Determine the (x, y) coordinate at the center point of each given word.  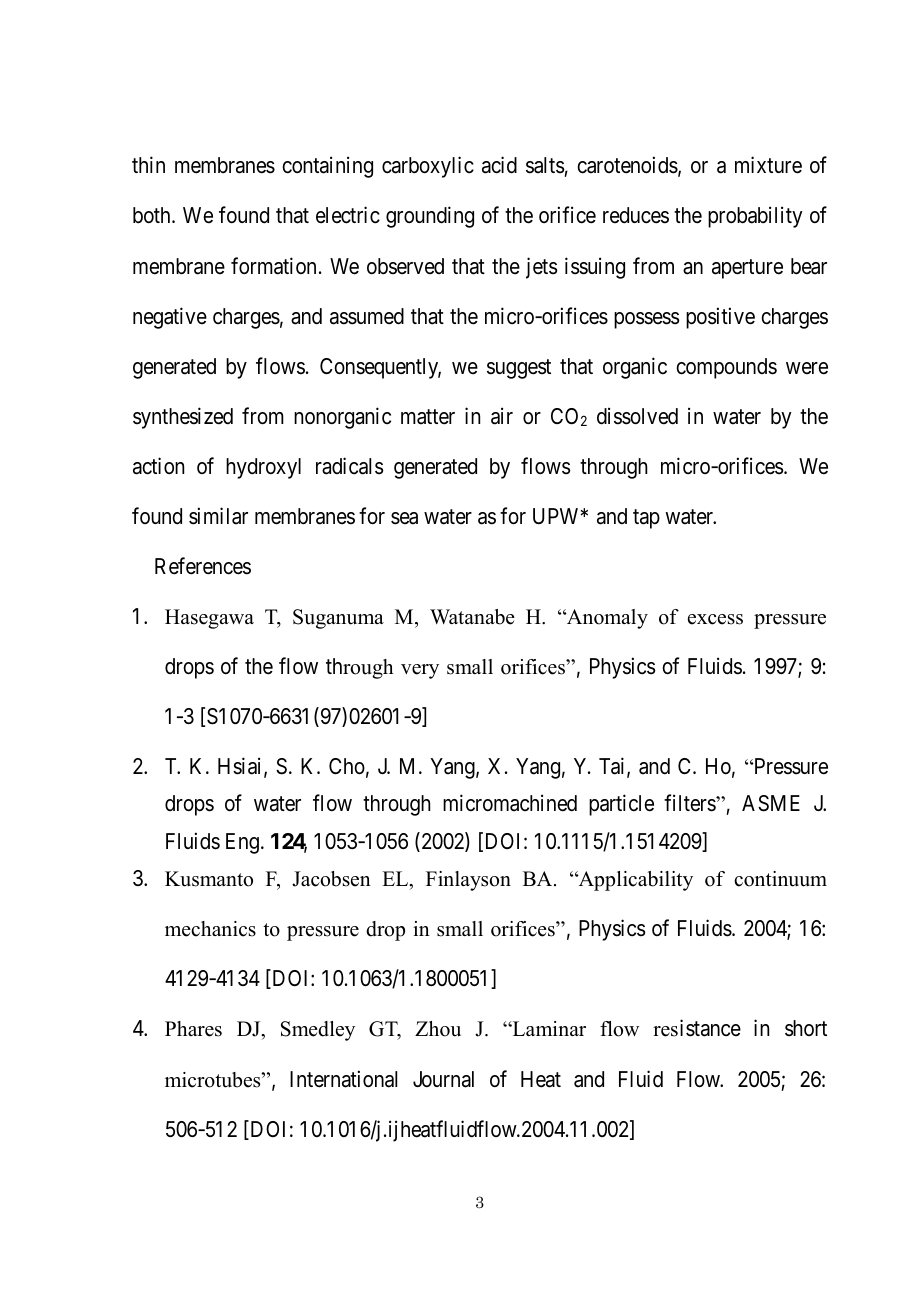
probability (755, 217)
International (343, 1079)
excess (715, 619)
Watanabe (472, 617)
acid (499, 165)
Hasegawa (209, 619)
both (153, 215)
